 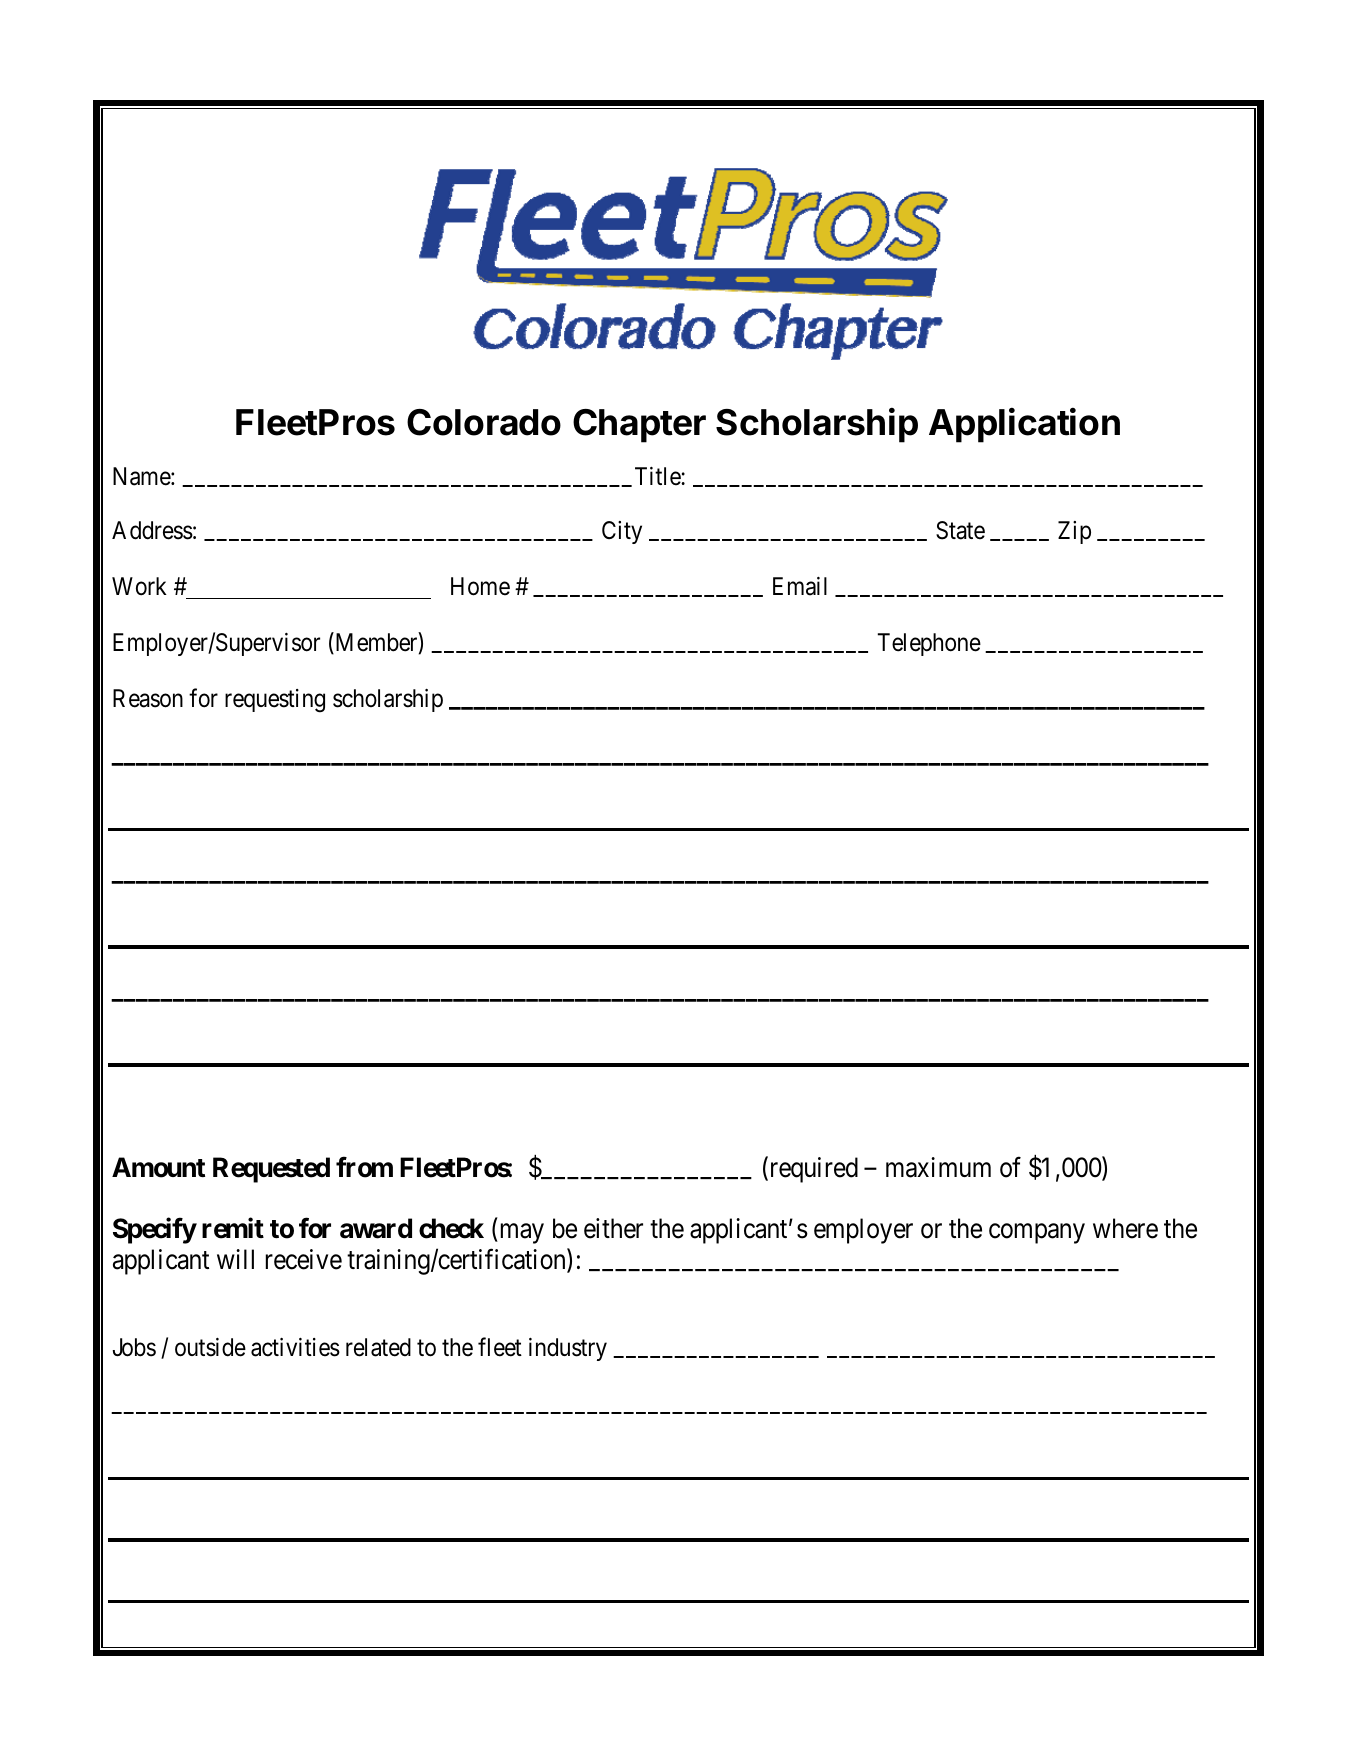 What do you see at coordinates (929, 644) in the screenshot?
I see `Telephone` at bounding box center [929, 644].
